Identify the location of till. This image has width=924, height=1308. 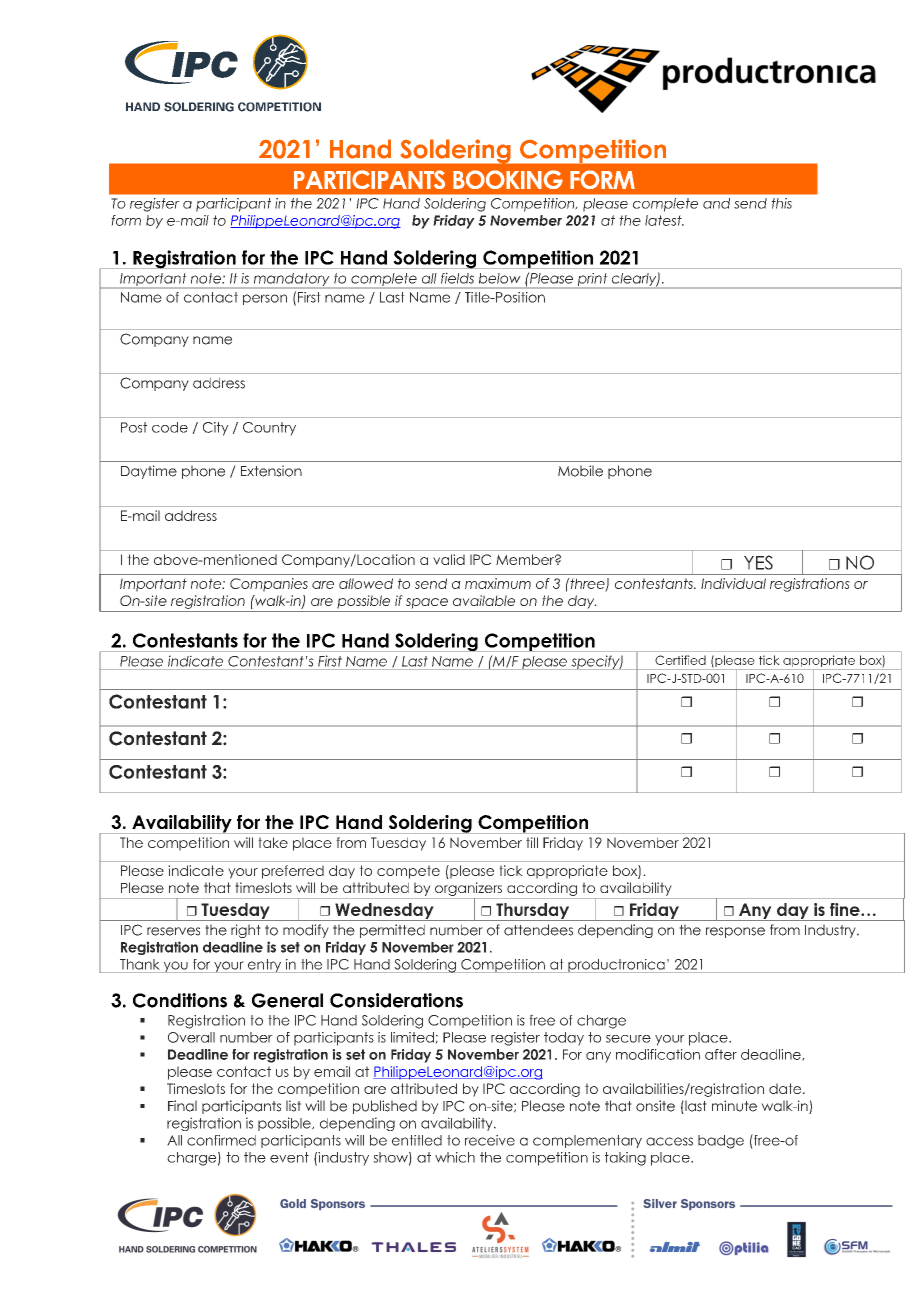
(532, 842).
